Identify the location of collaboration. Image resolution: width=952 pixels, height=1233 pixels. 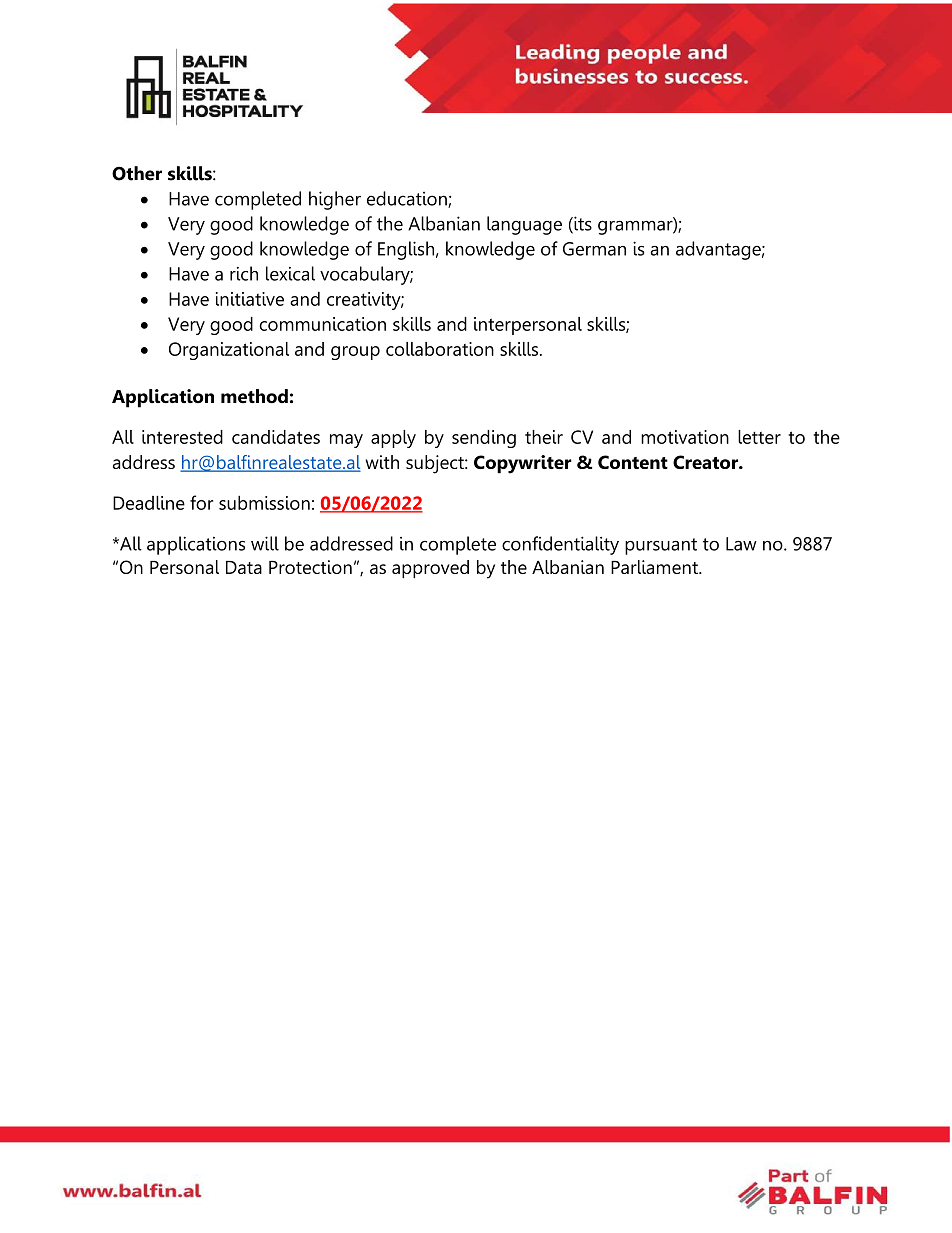
(440, 349).
